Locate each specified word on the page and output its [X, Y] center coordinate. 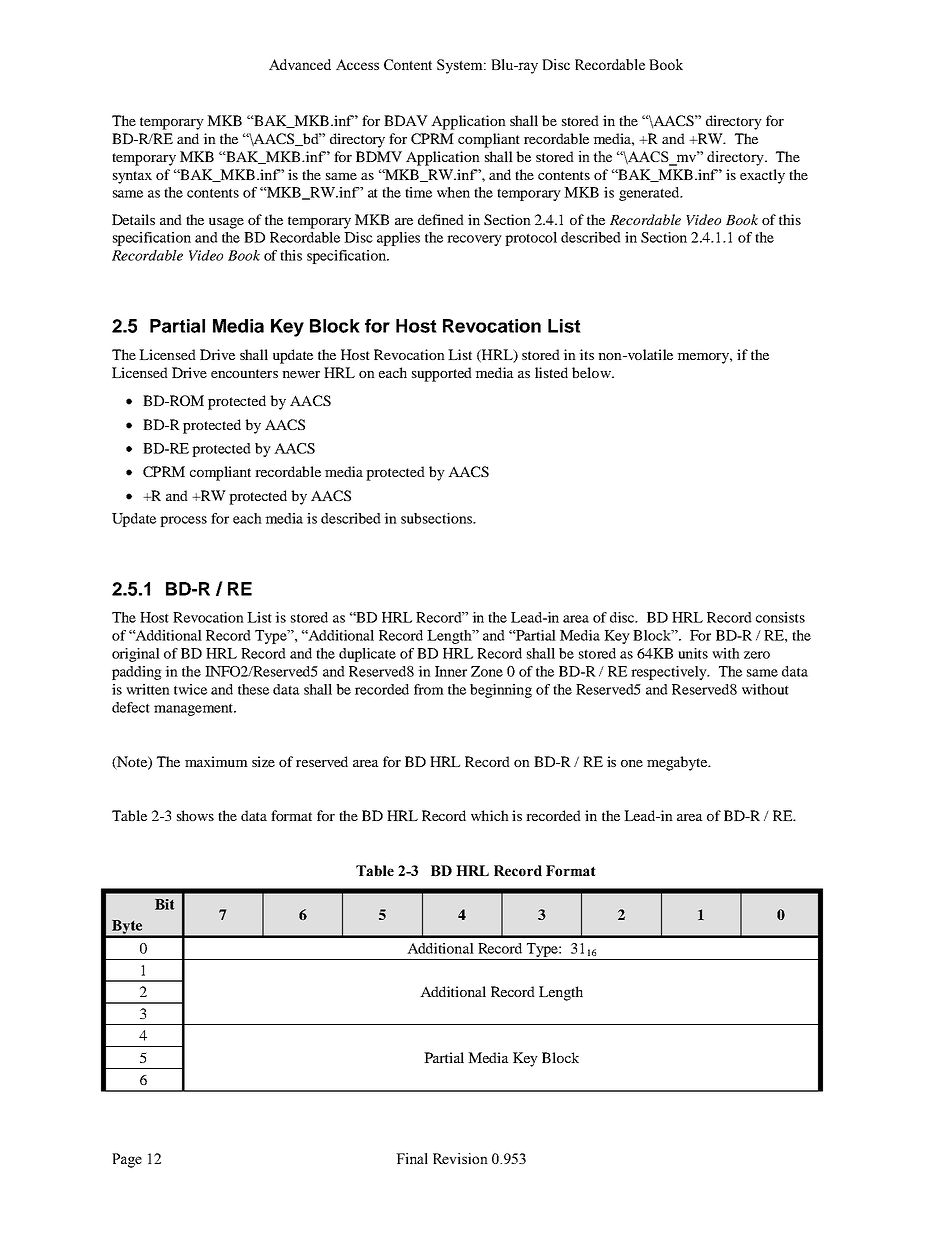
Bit [164, 904]
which [490, 815]
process [183, 521]
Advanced [300, 64]
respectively [670, 673]
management [195, 710]
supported [442, 374]
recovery [474, 240]
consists [780, 617]
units [693, 653]
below [592, 372]
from [429, 689]
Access [357, 64]
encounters [244, 373]
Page [127, 1160]
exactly [762, 176]
